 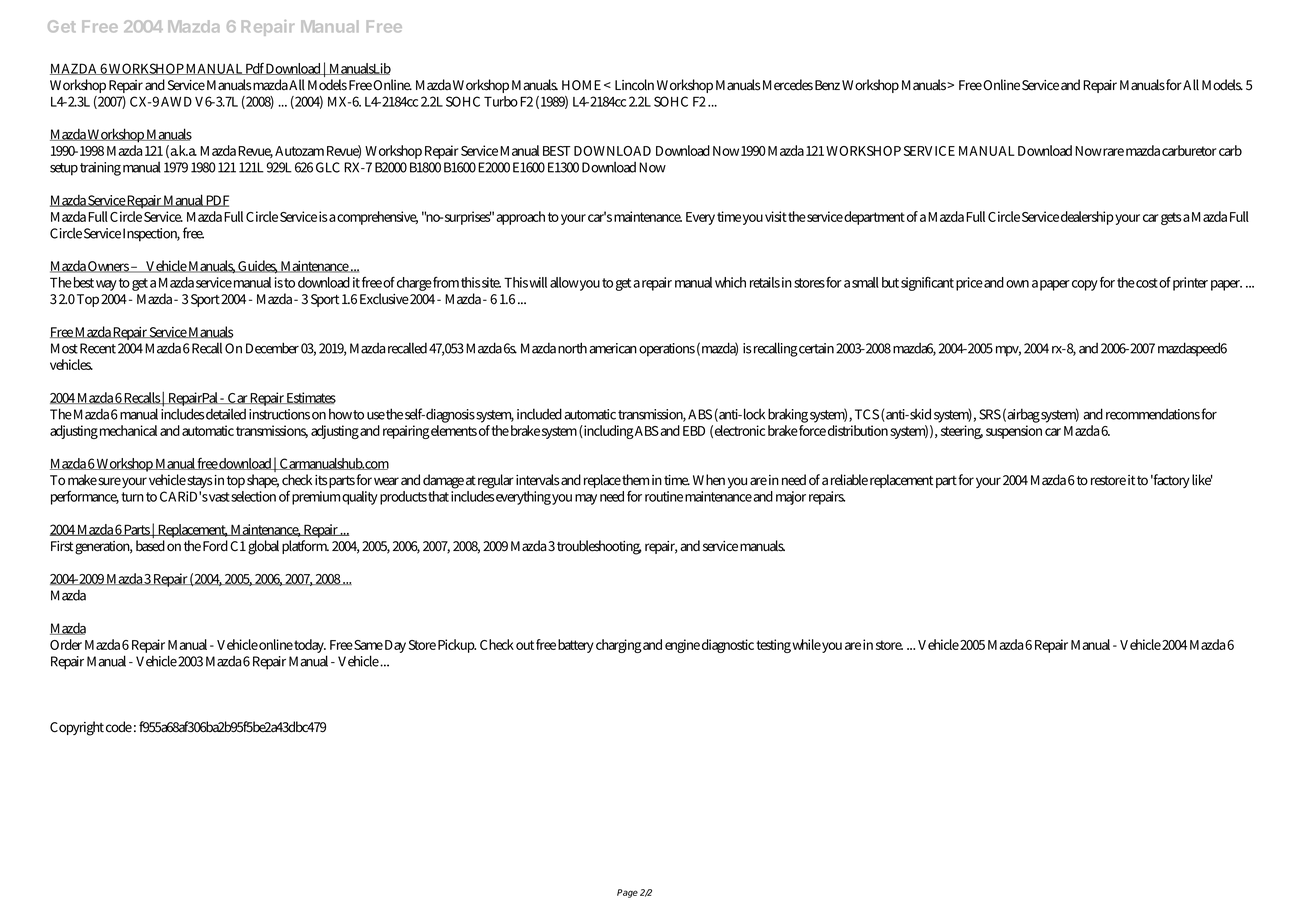 I want to click on them, so click(x=635, y=480).
